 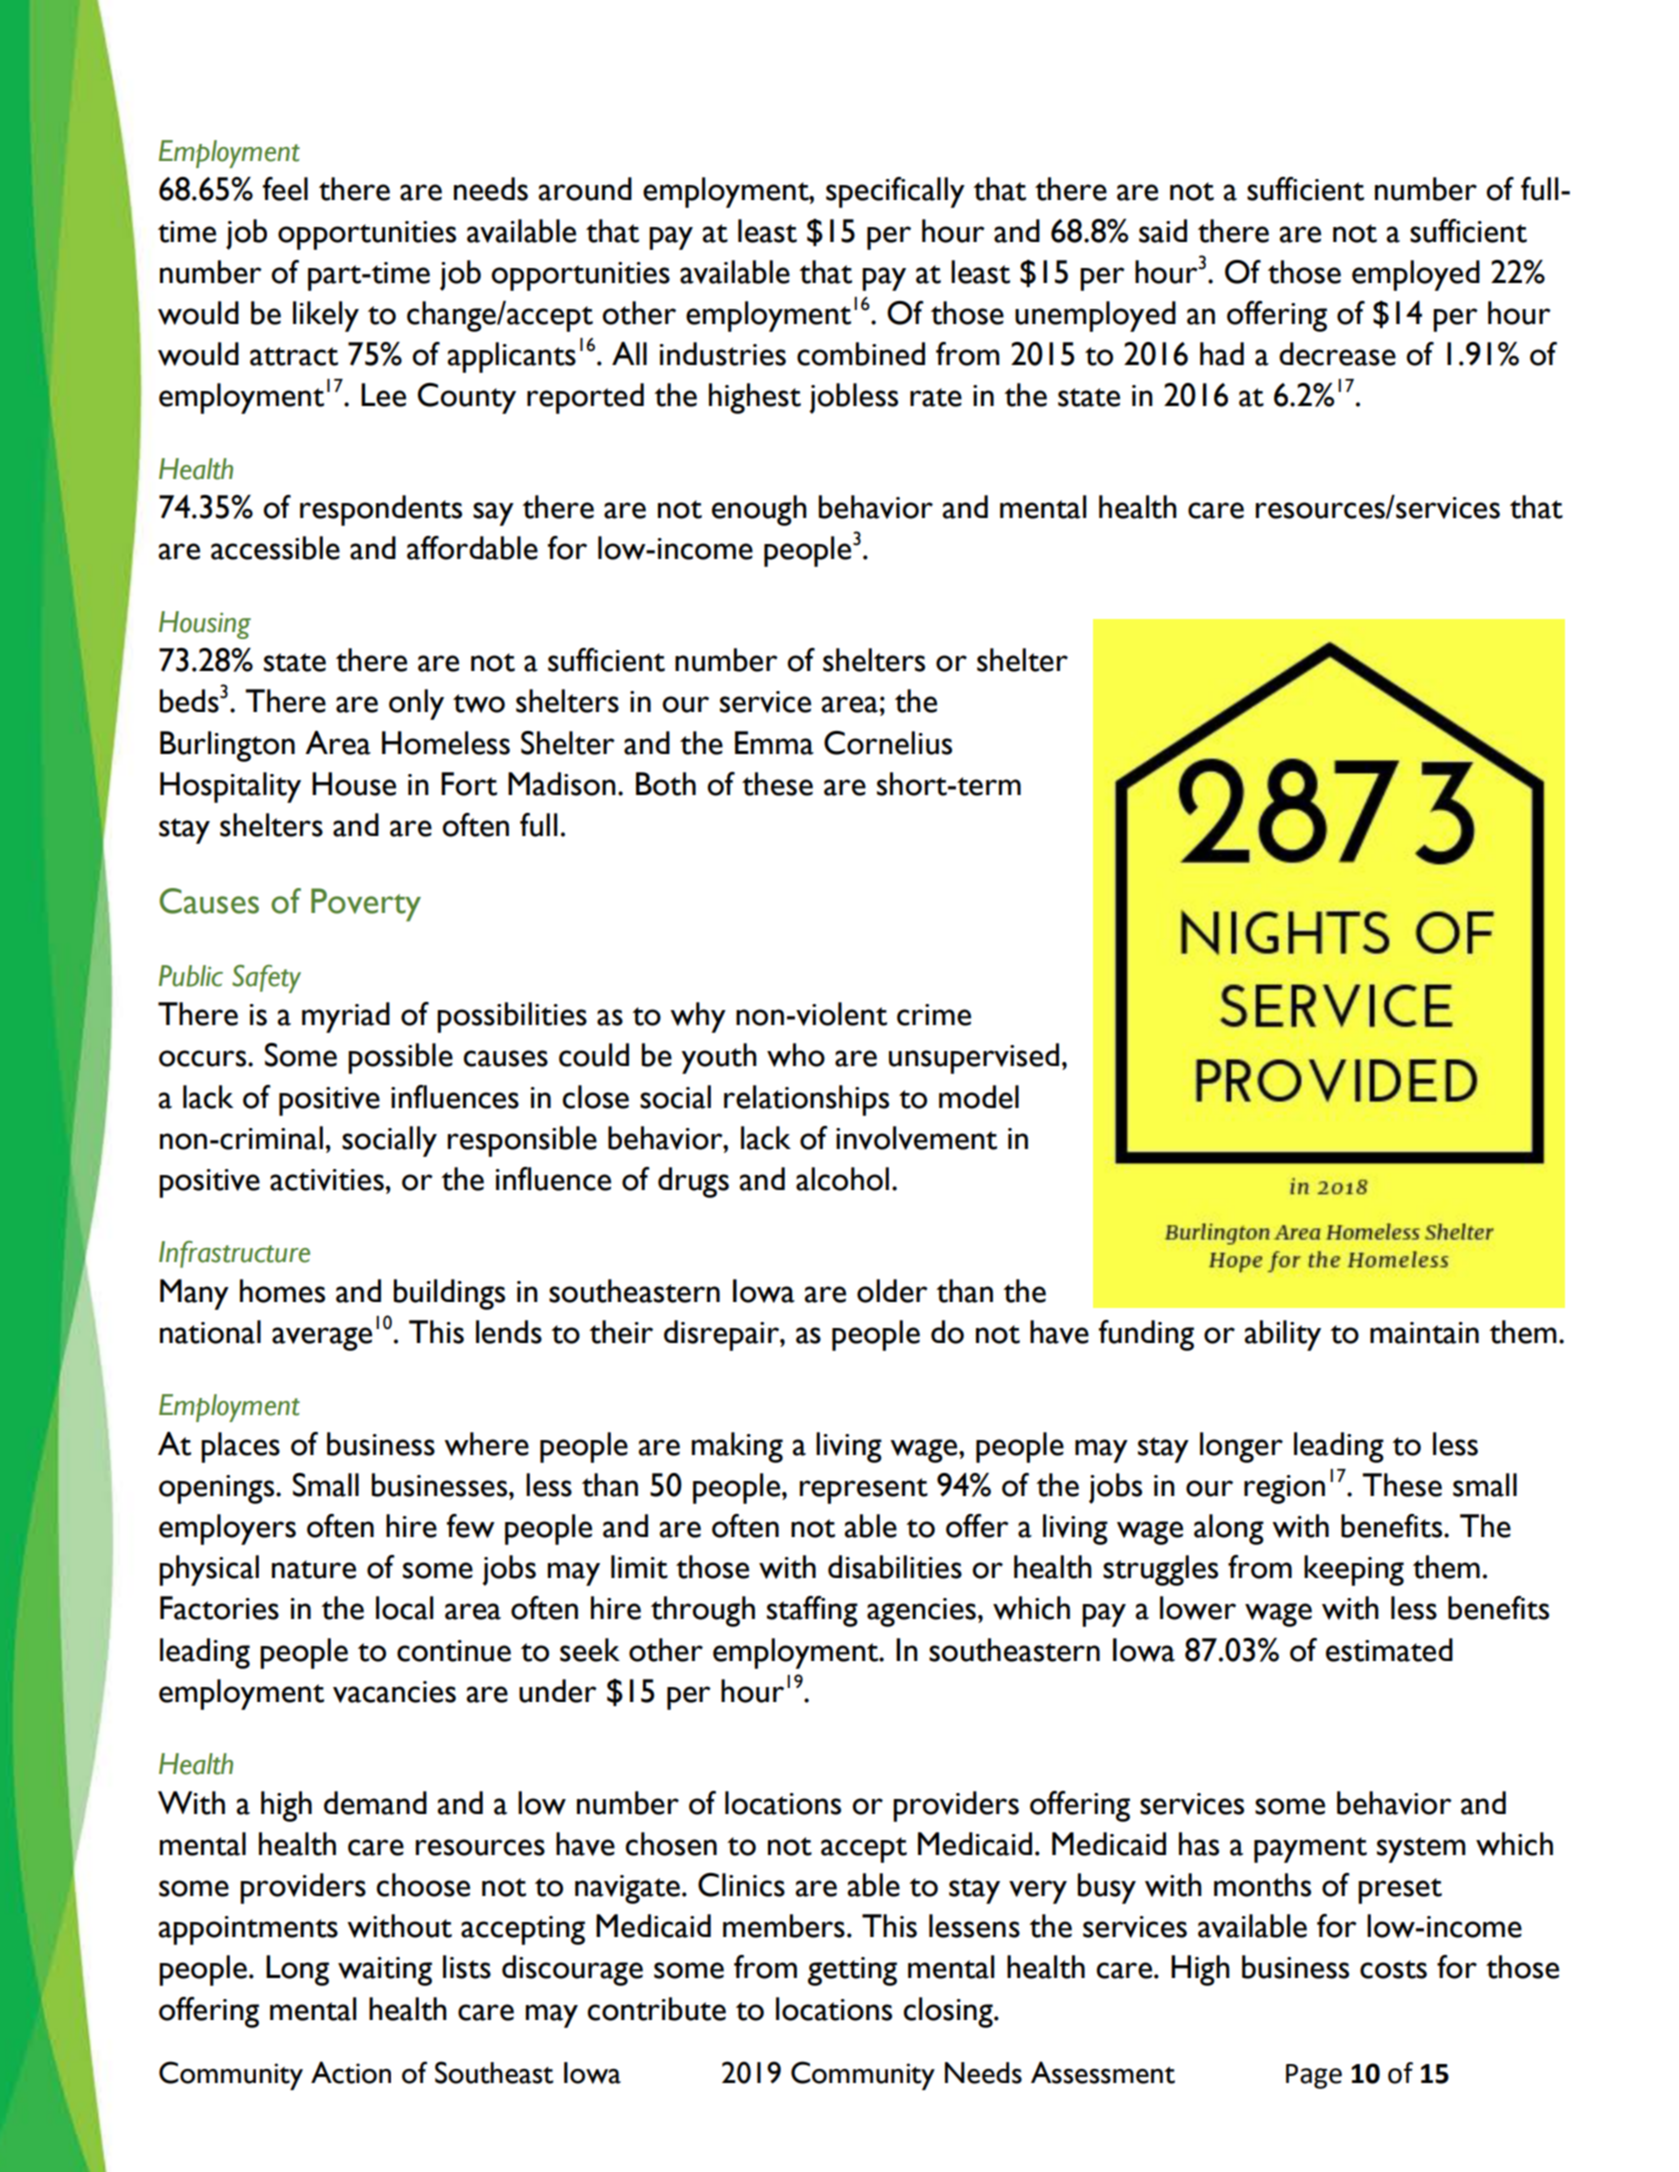 I want to click on Cornelius, so click(x=888, y=743).
